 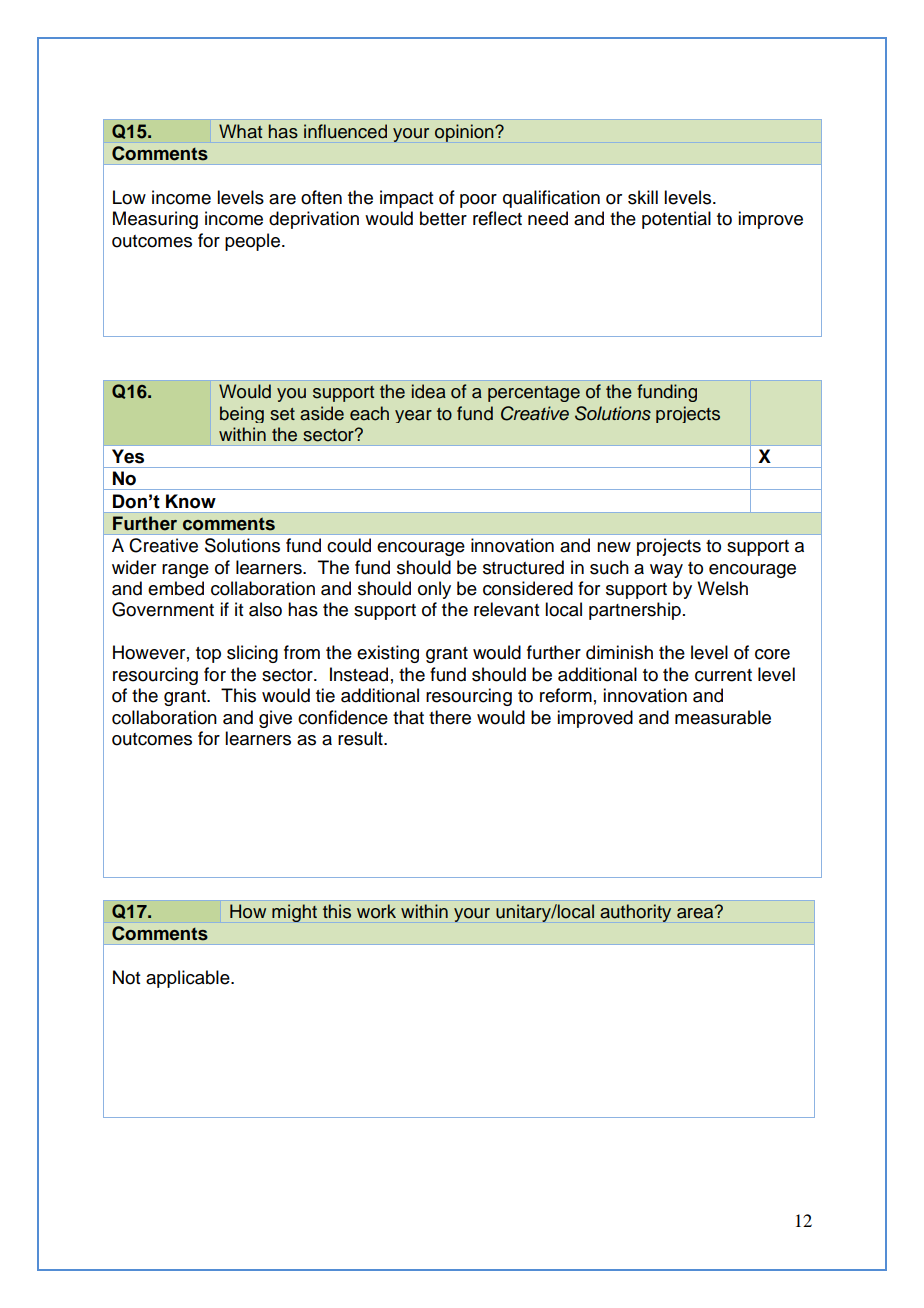 What do you see at coordinates (723, 675) in the image?
I see `current` at bounding box center [723, 675].
